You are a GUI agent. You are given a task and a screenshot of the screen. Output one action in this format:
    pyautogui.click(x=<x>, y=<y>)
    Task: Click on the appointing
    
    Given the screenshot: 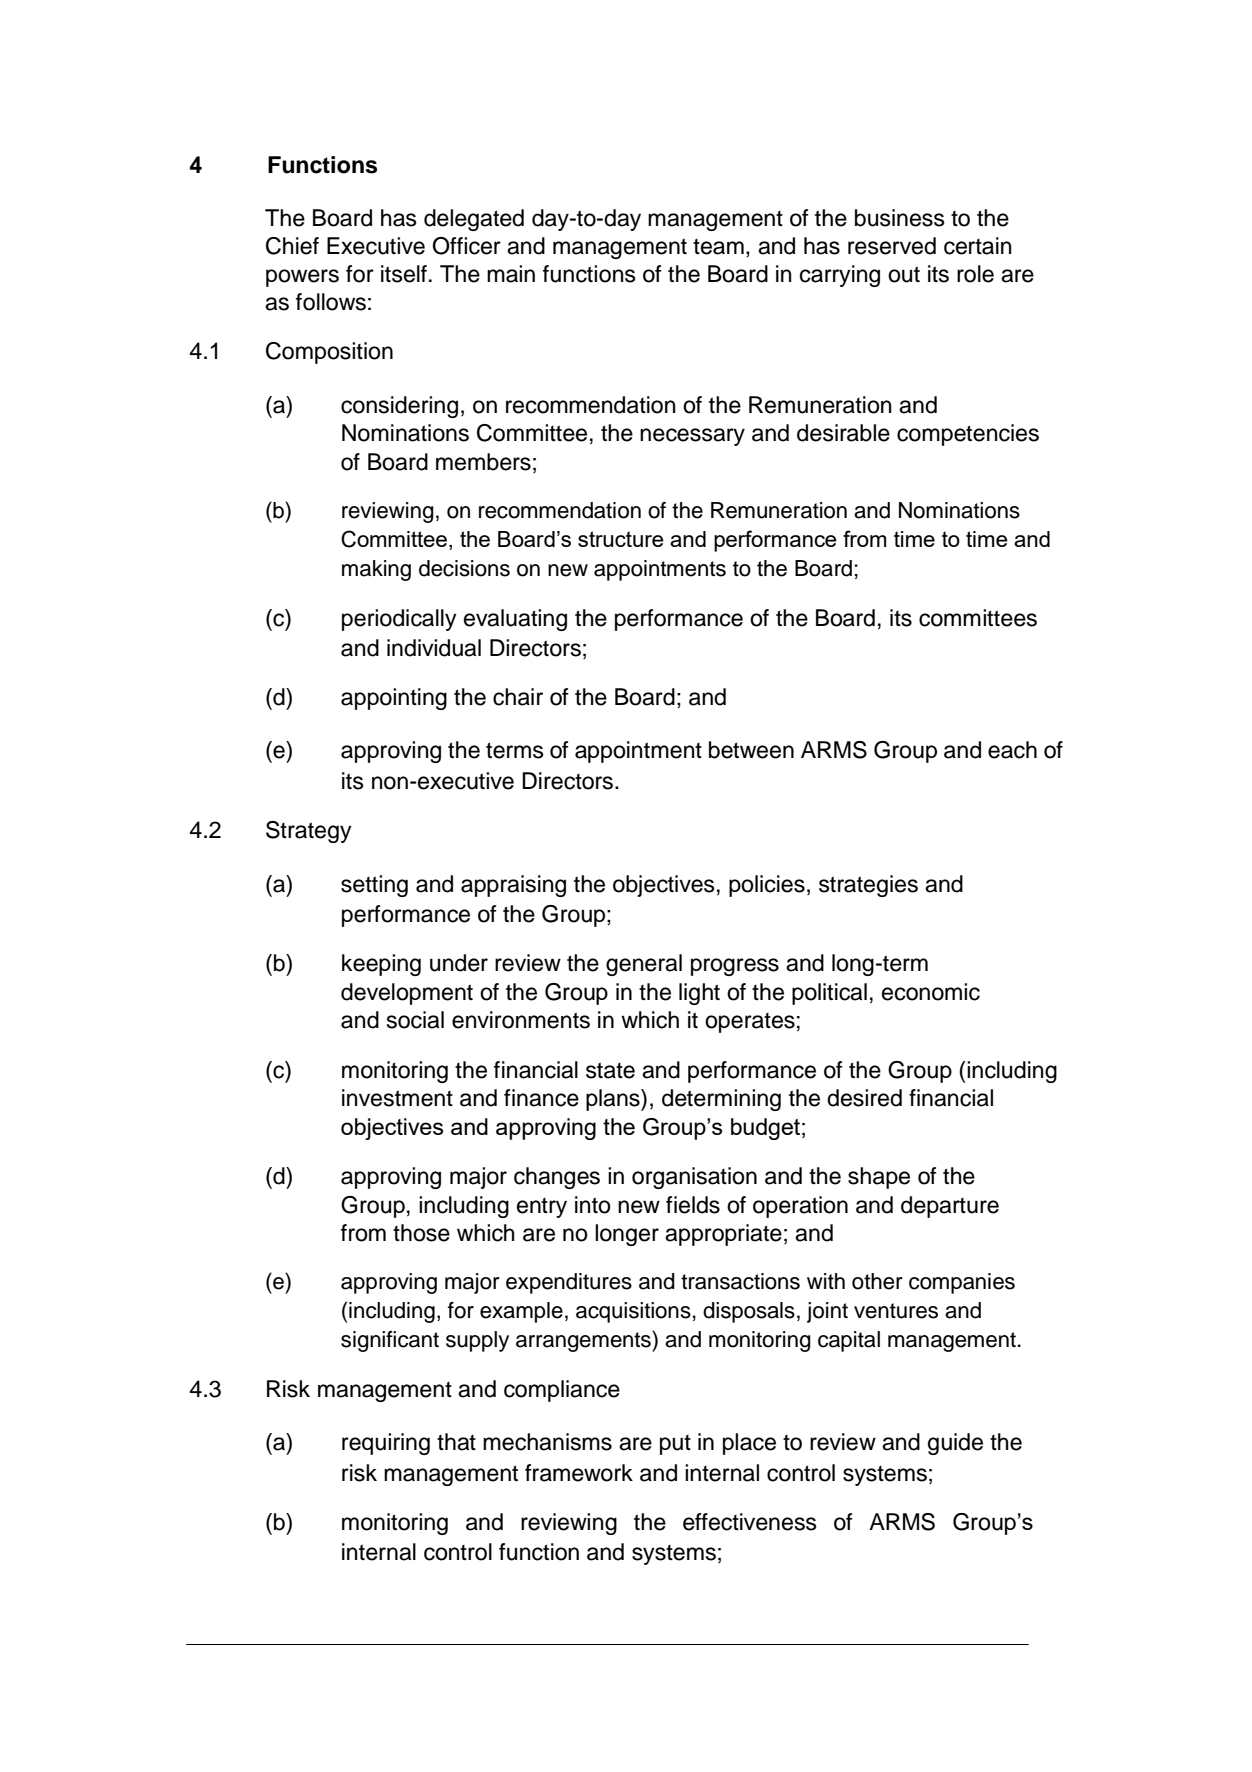 What is the action you would take?
    pyautogui.click(x=394, y=699)
